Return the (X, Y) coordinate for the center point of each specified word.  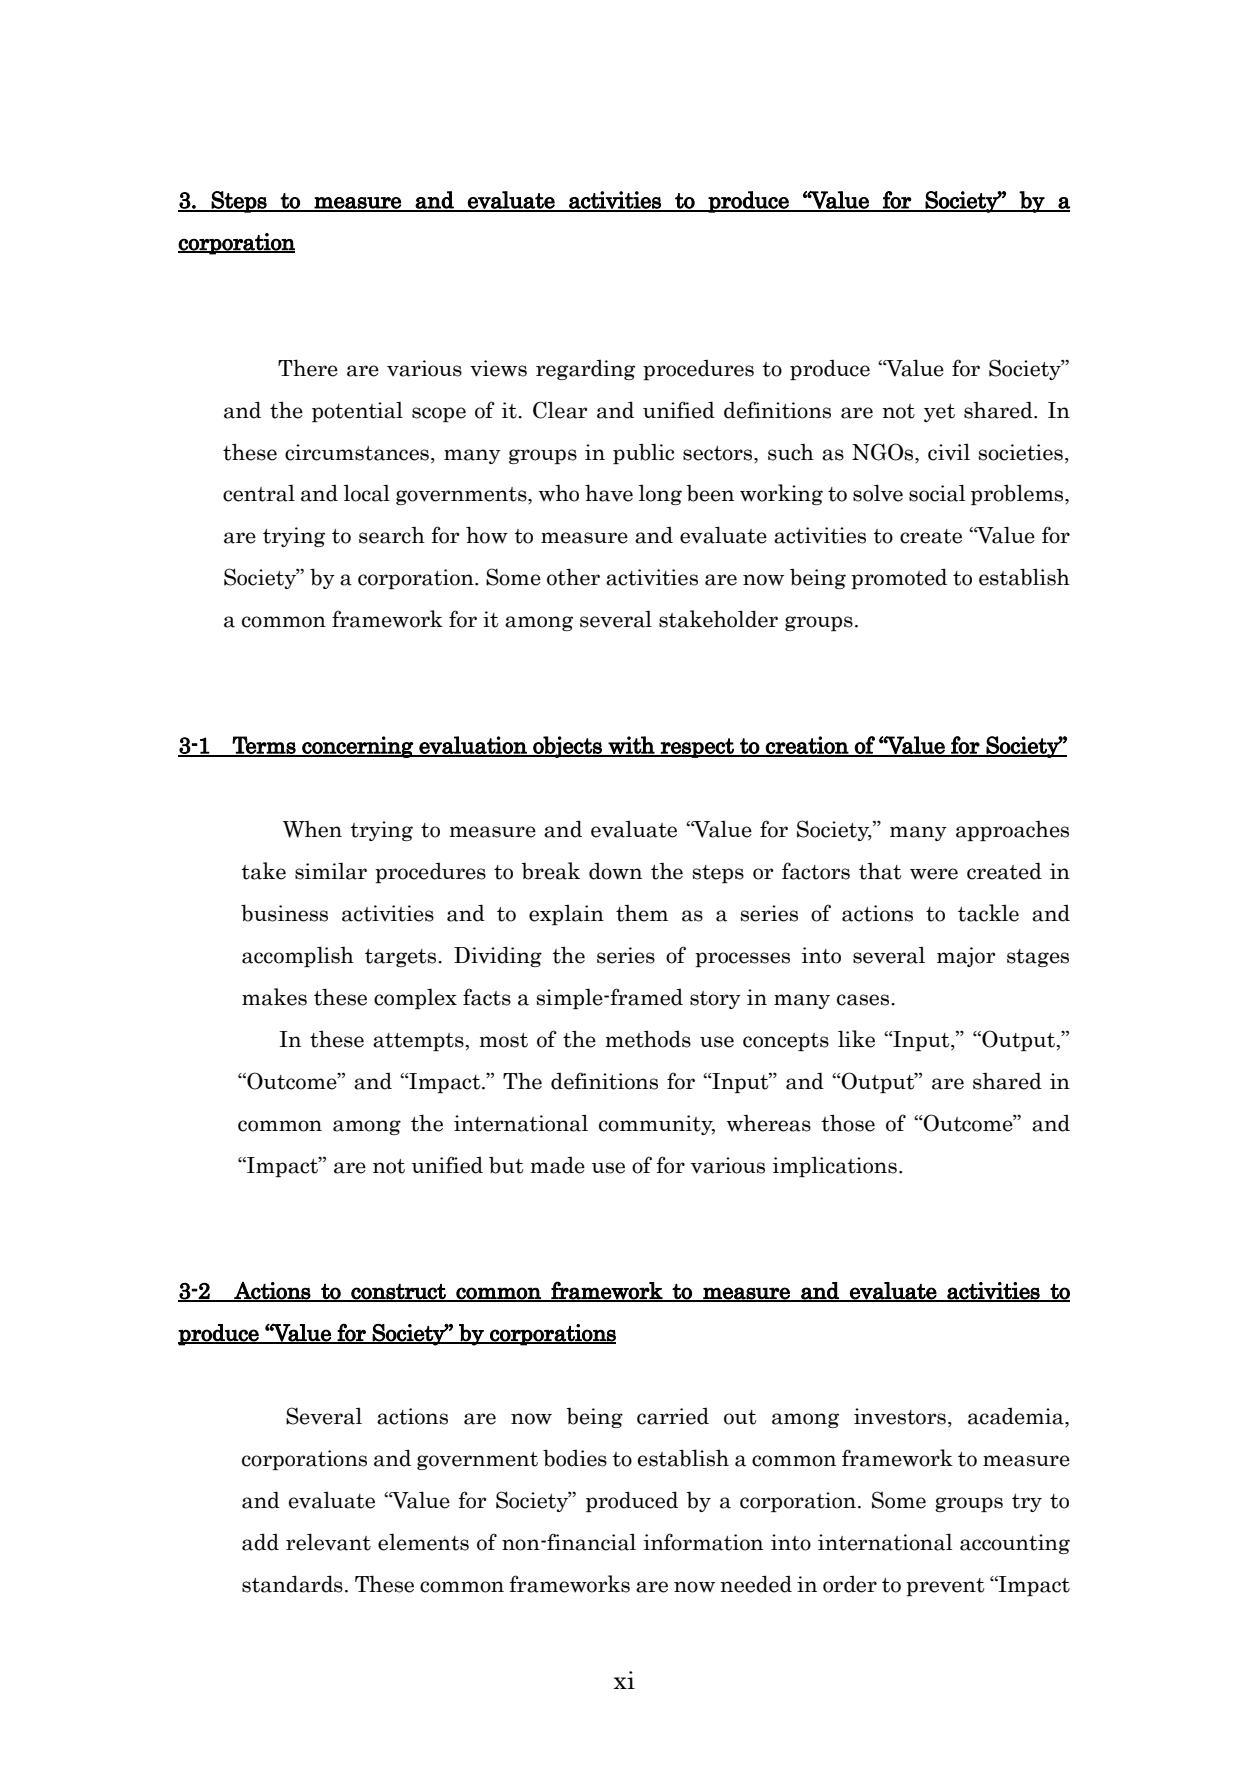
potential (357, 411)
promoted (899, 578)
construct (398, 1292)
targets (402, 958)
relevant (328, 1542)
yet (939, 413)
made (557, 1165)
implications (835, 1166)
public (643, 453)
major (966, 957)
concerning (357, 747)
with (631, 746)
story (715, 1000)
